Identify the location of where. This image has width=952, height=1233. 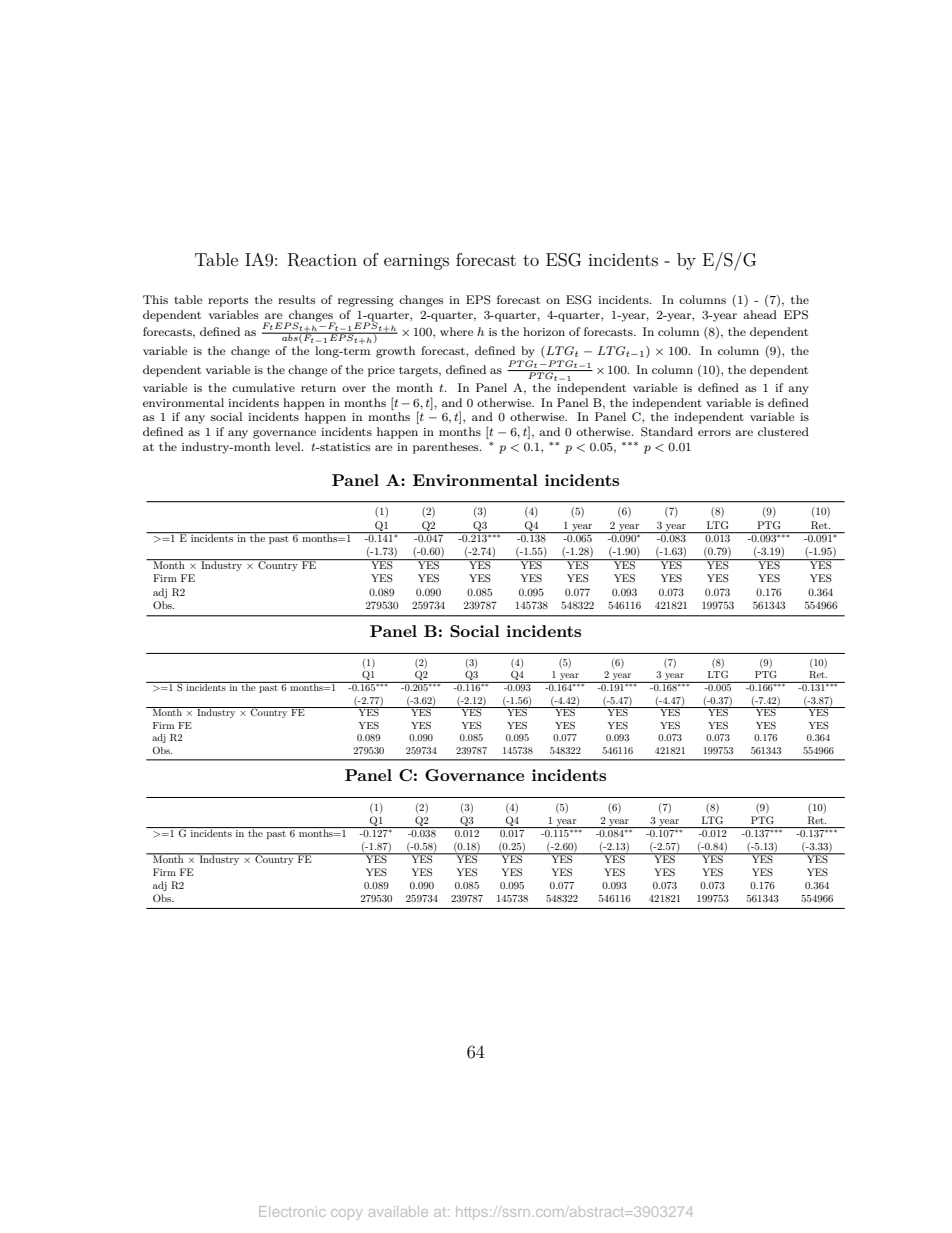
(457, 331).
